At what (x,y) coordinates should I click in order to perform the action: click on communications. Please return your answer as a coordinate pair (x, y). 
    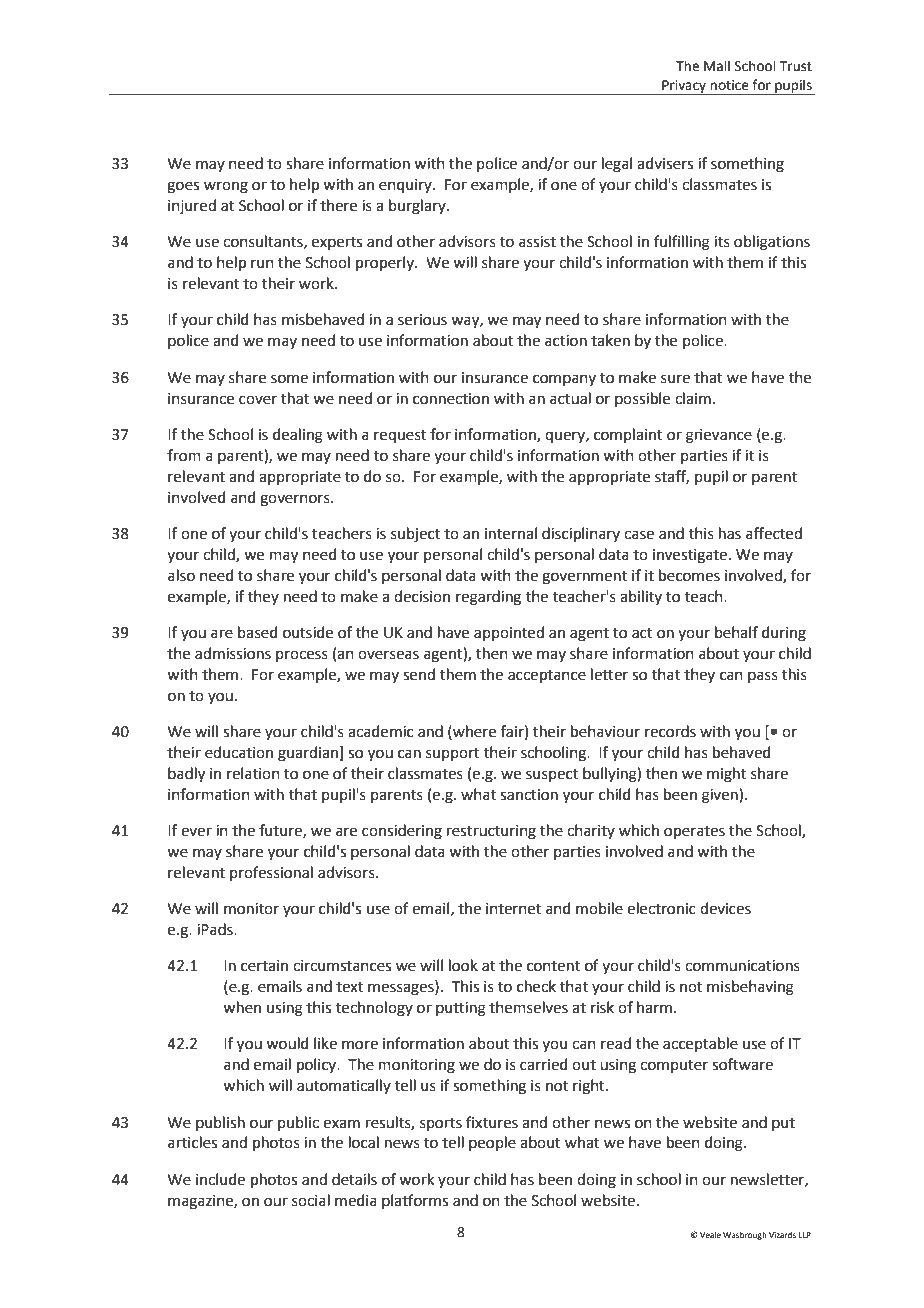
    Looking at the image, I should click on (742, 966).
